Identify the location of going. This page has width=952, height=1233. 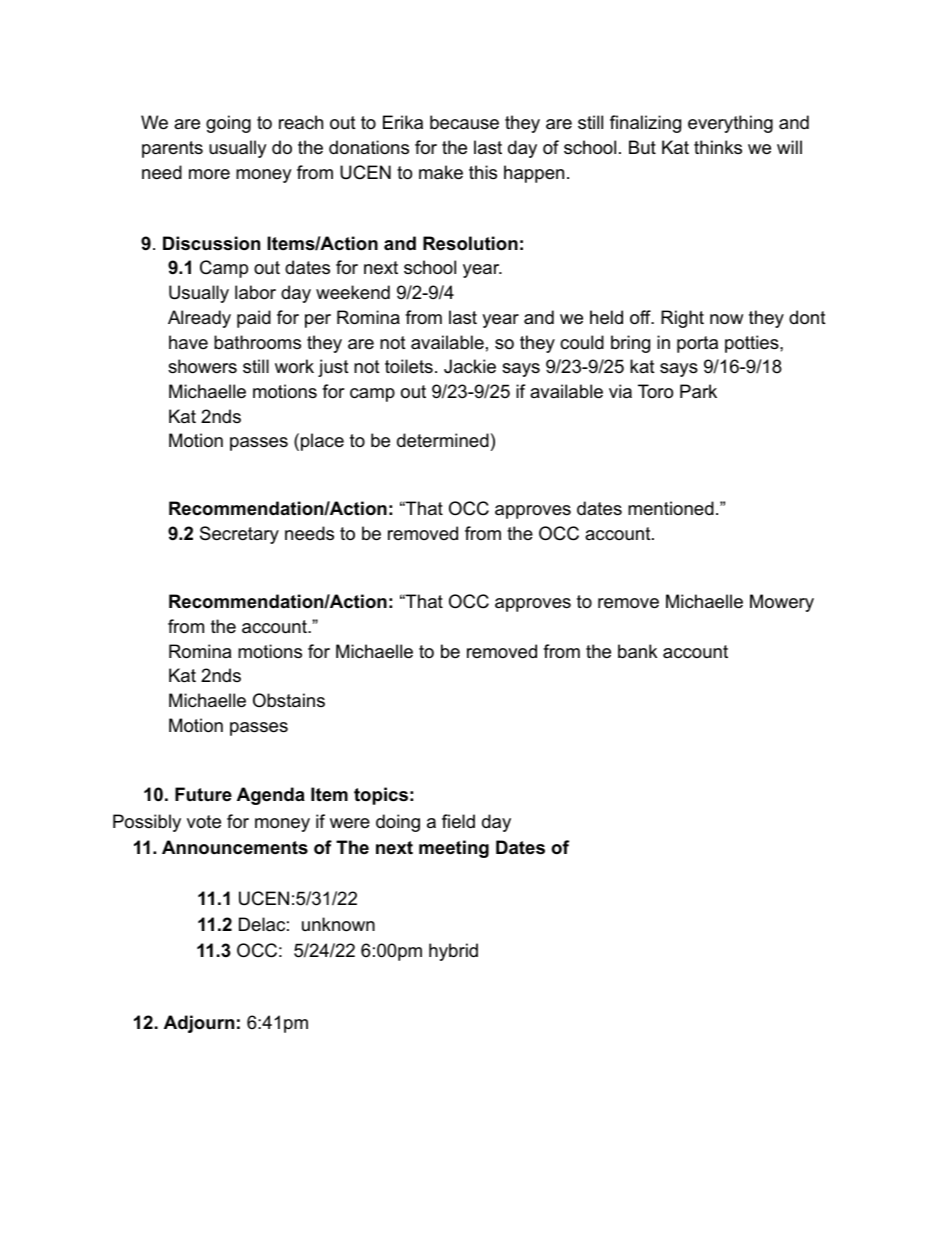
(228, 124).
